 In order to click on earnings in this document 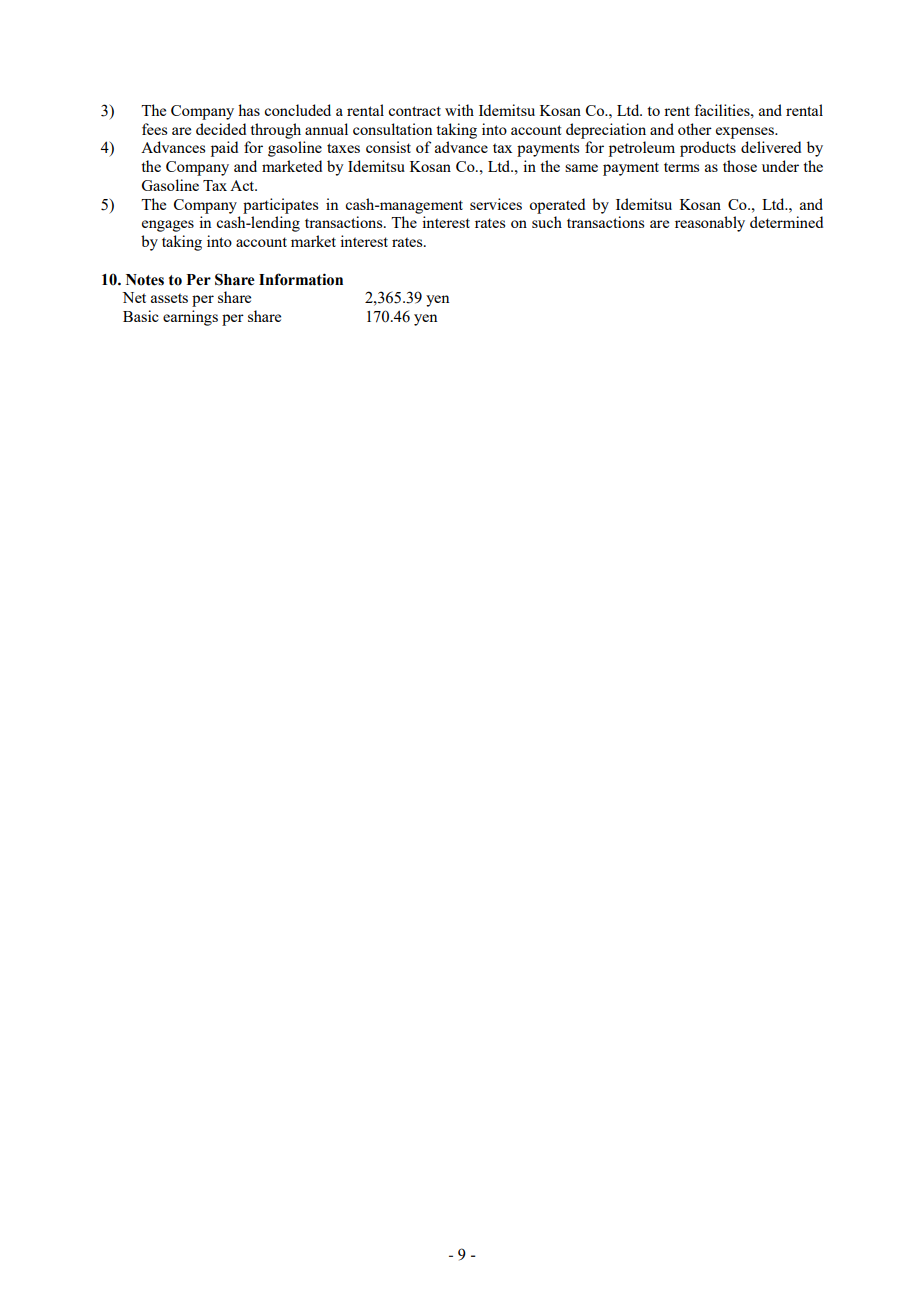, I will do `click(190, 318)`.
